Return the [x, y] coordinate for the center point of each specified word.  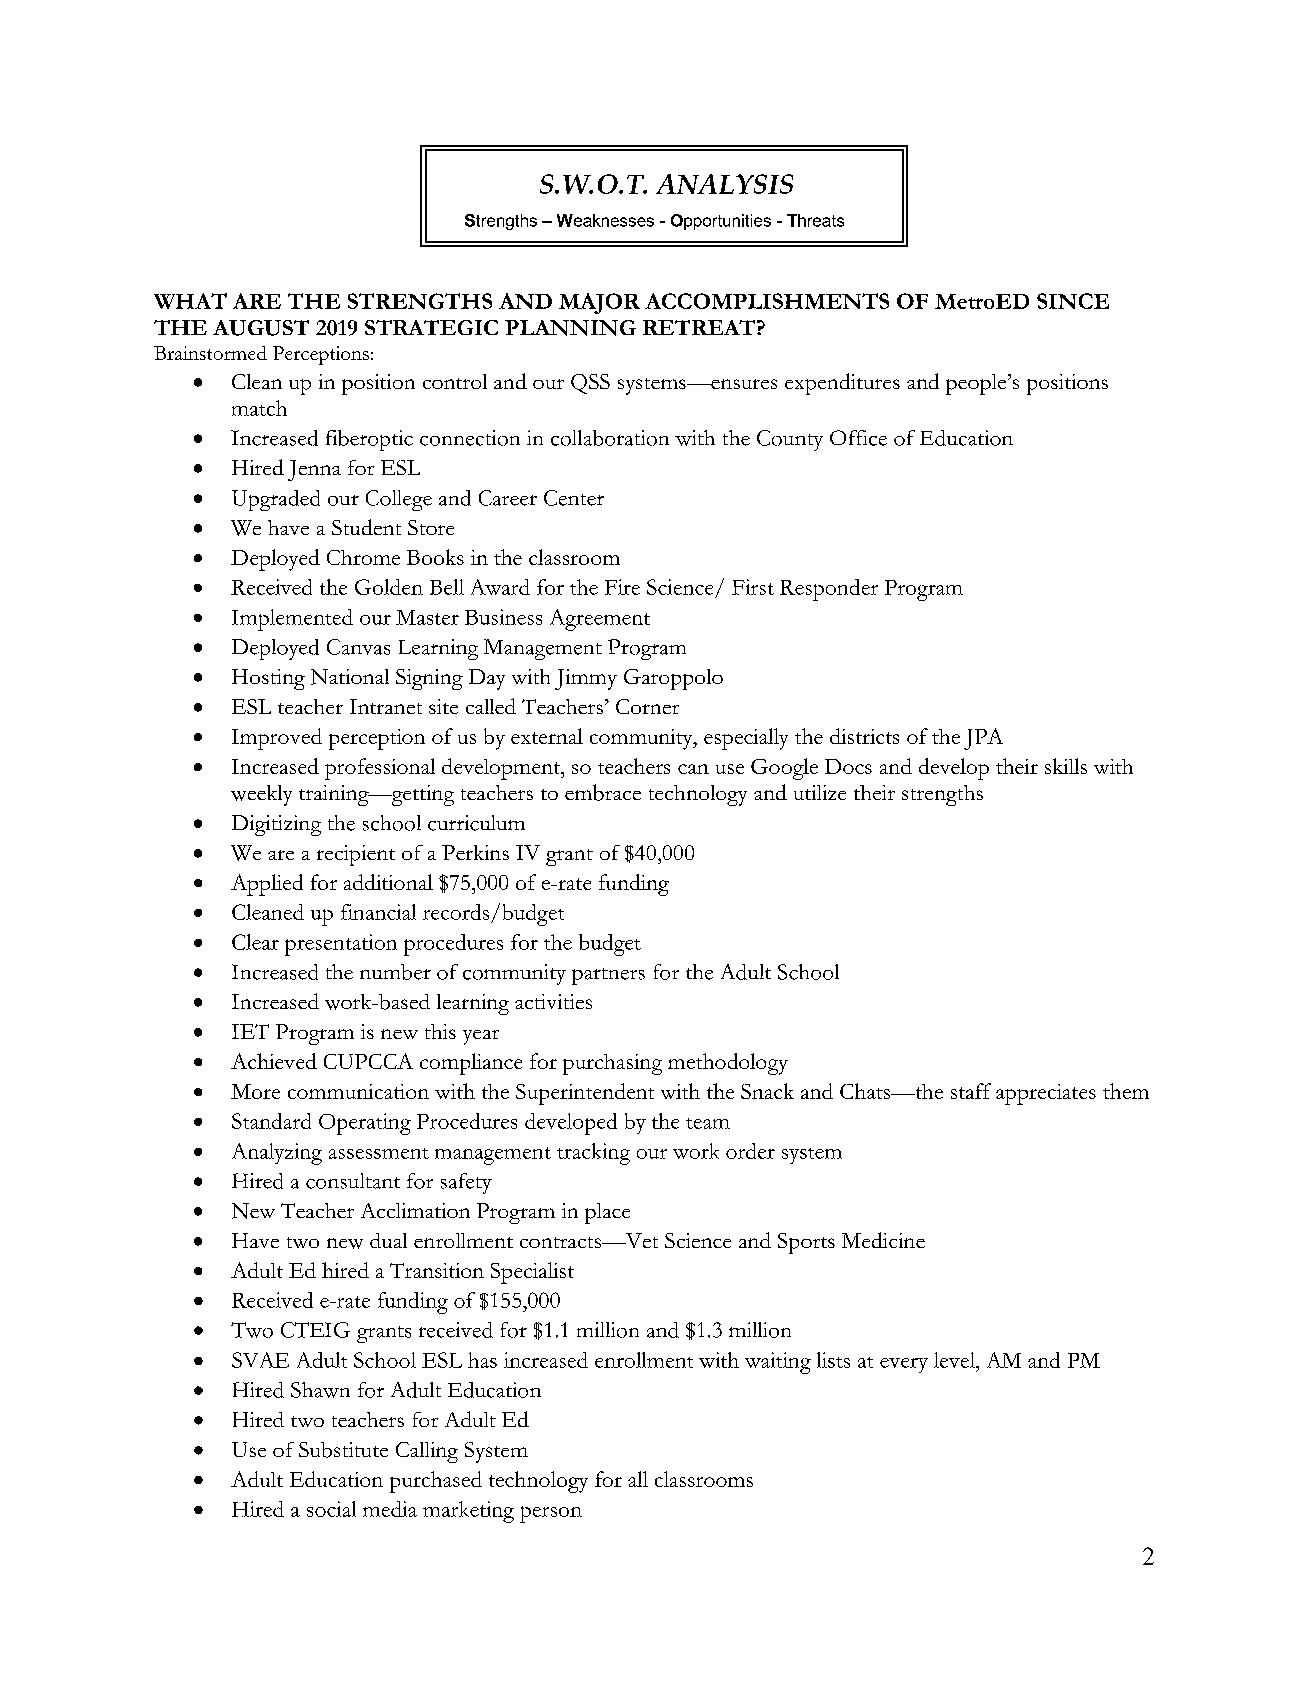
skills [1066, 766]
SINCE [1073, 301]
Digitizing [276, 825]
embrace [603, 792]
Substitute [343, 1450]
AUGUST [261, 328]
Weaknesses [605, 220]
